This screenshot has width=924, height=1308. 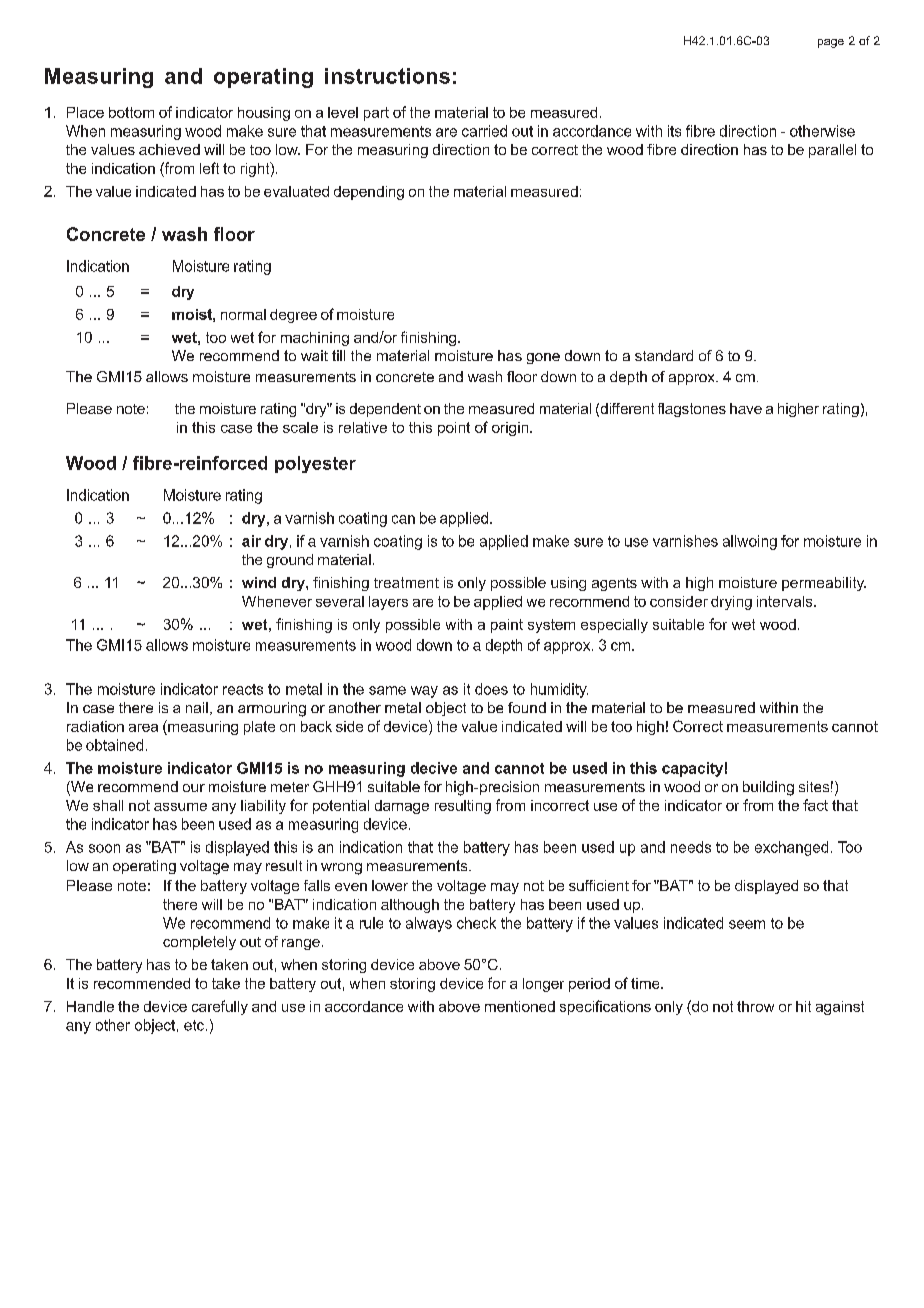 I want to click on air, so click(x=251, y=541).
